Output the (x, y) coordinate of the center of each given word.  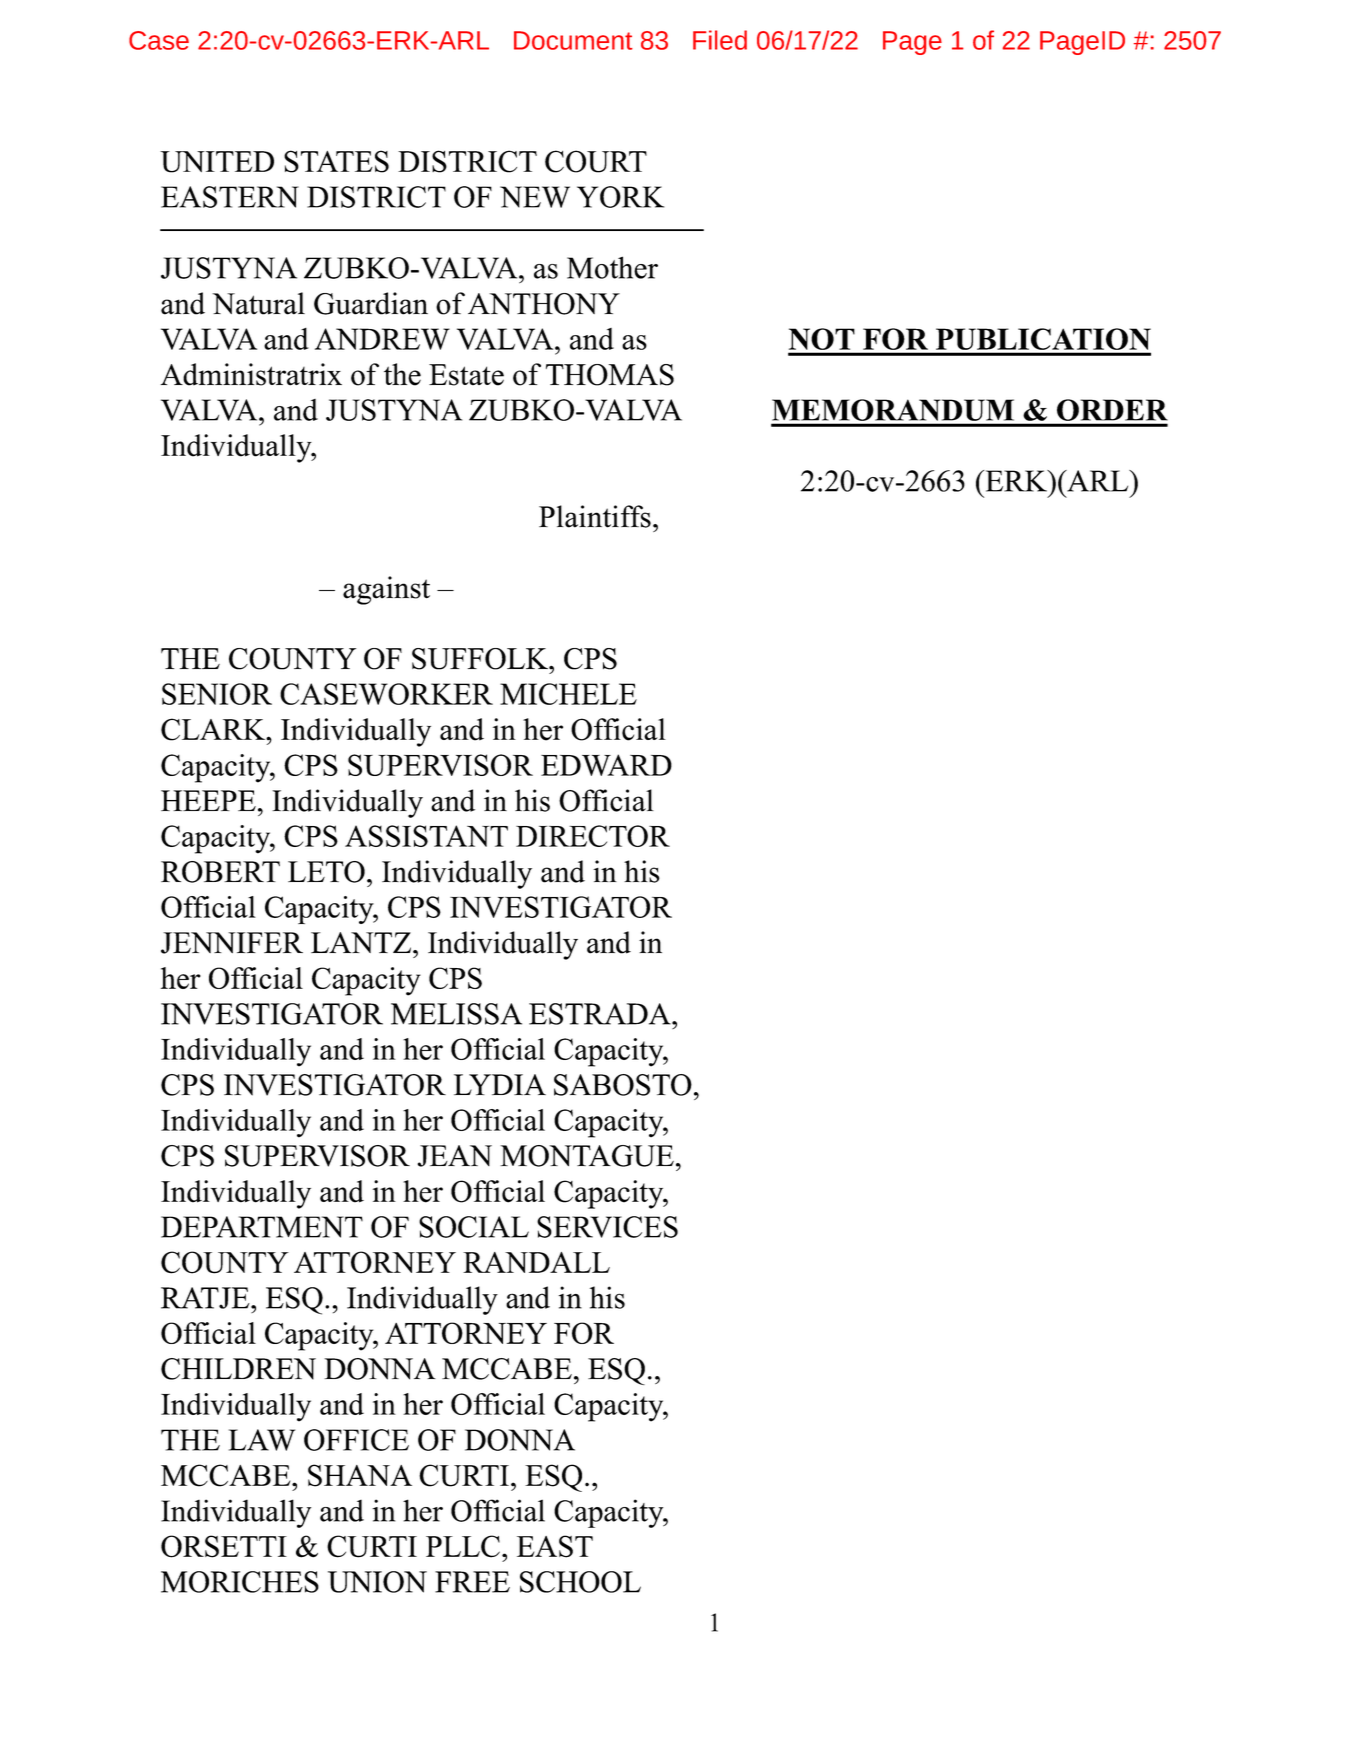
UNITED (217, 162)
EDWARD (606, 765)
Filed (720, 40)
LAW (262, 1440)
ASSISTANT (426, 836)
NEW (535, 197)
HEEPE (208, 800)
